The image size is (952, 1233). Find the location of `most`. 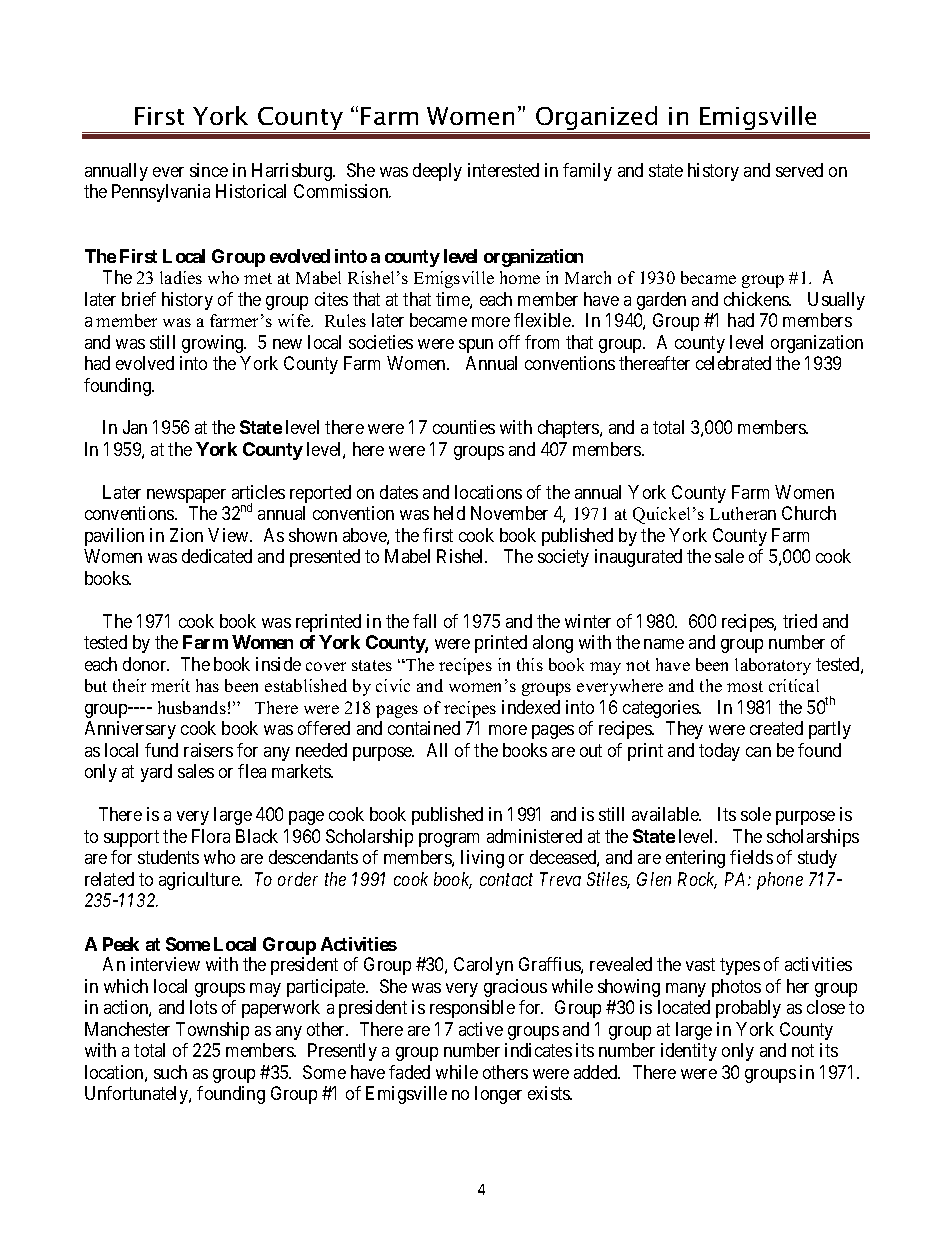

most is located at coordinates (745, 686).
